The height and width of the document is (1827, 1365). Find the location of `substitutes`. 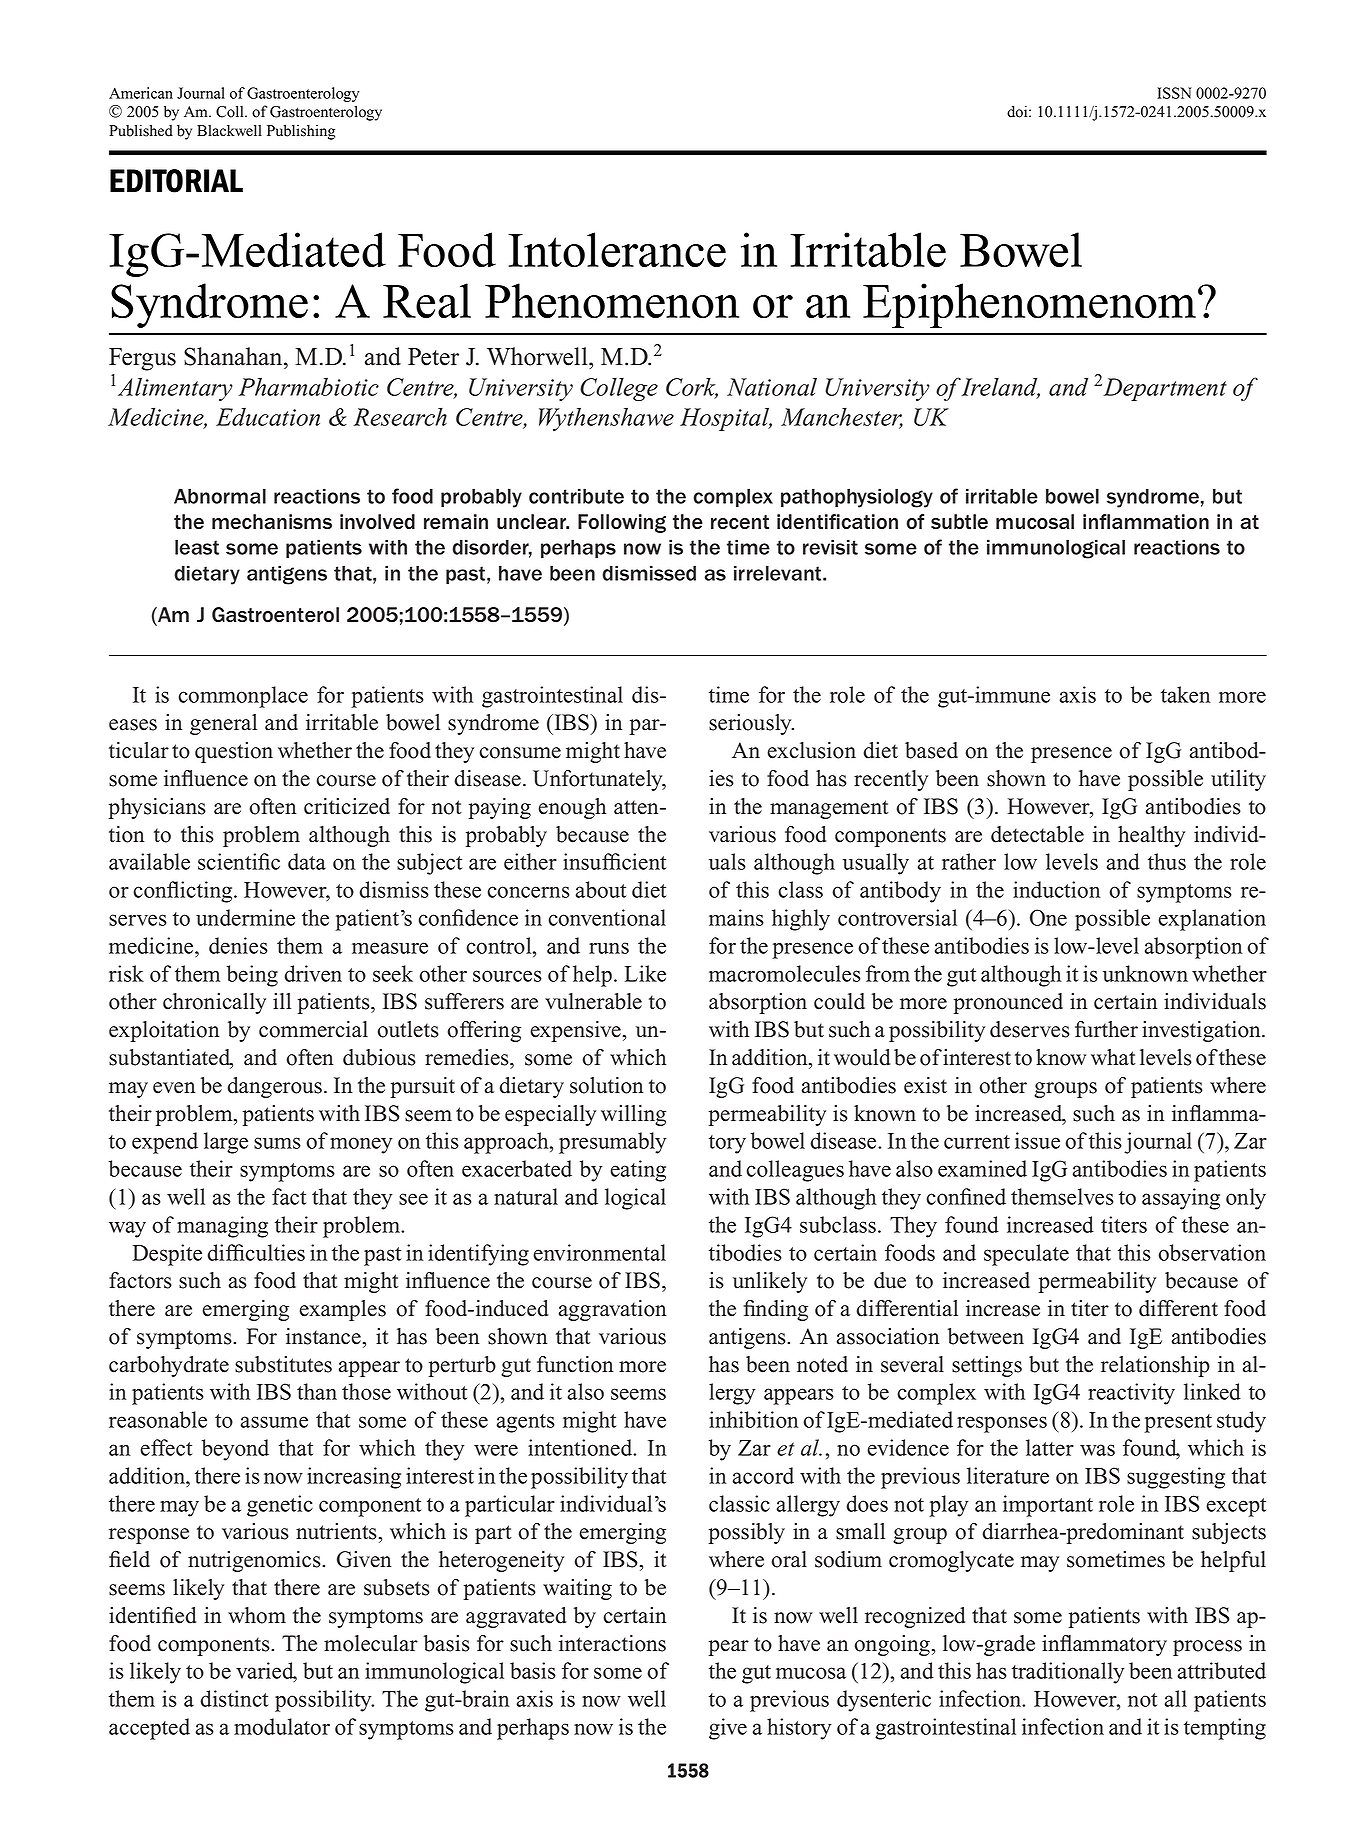

substitutes is located at coordinates (283, 1364).
